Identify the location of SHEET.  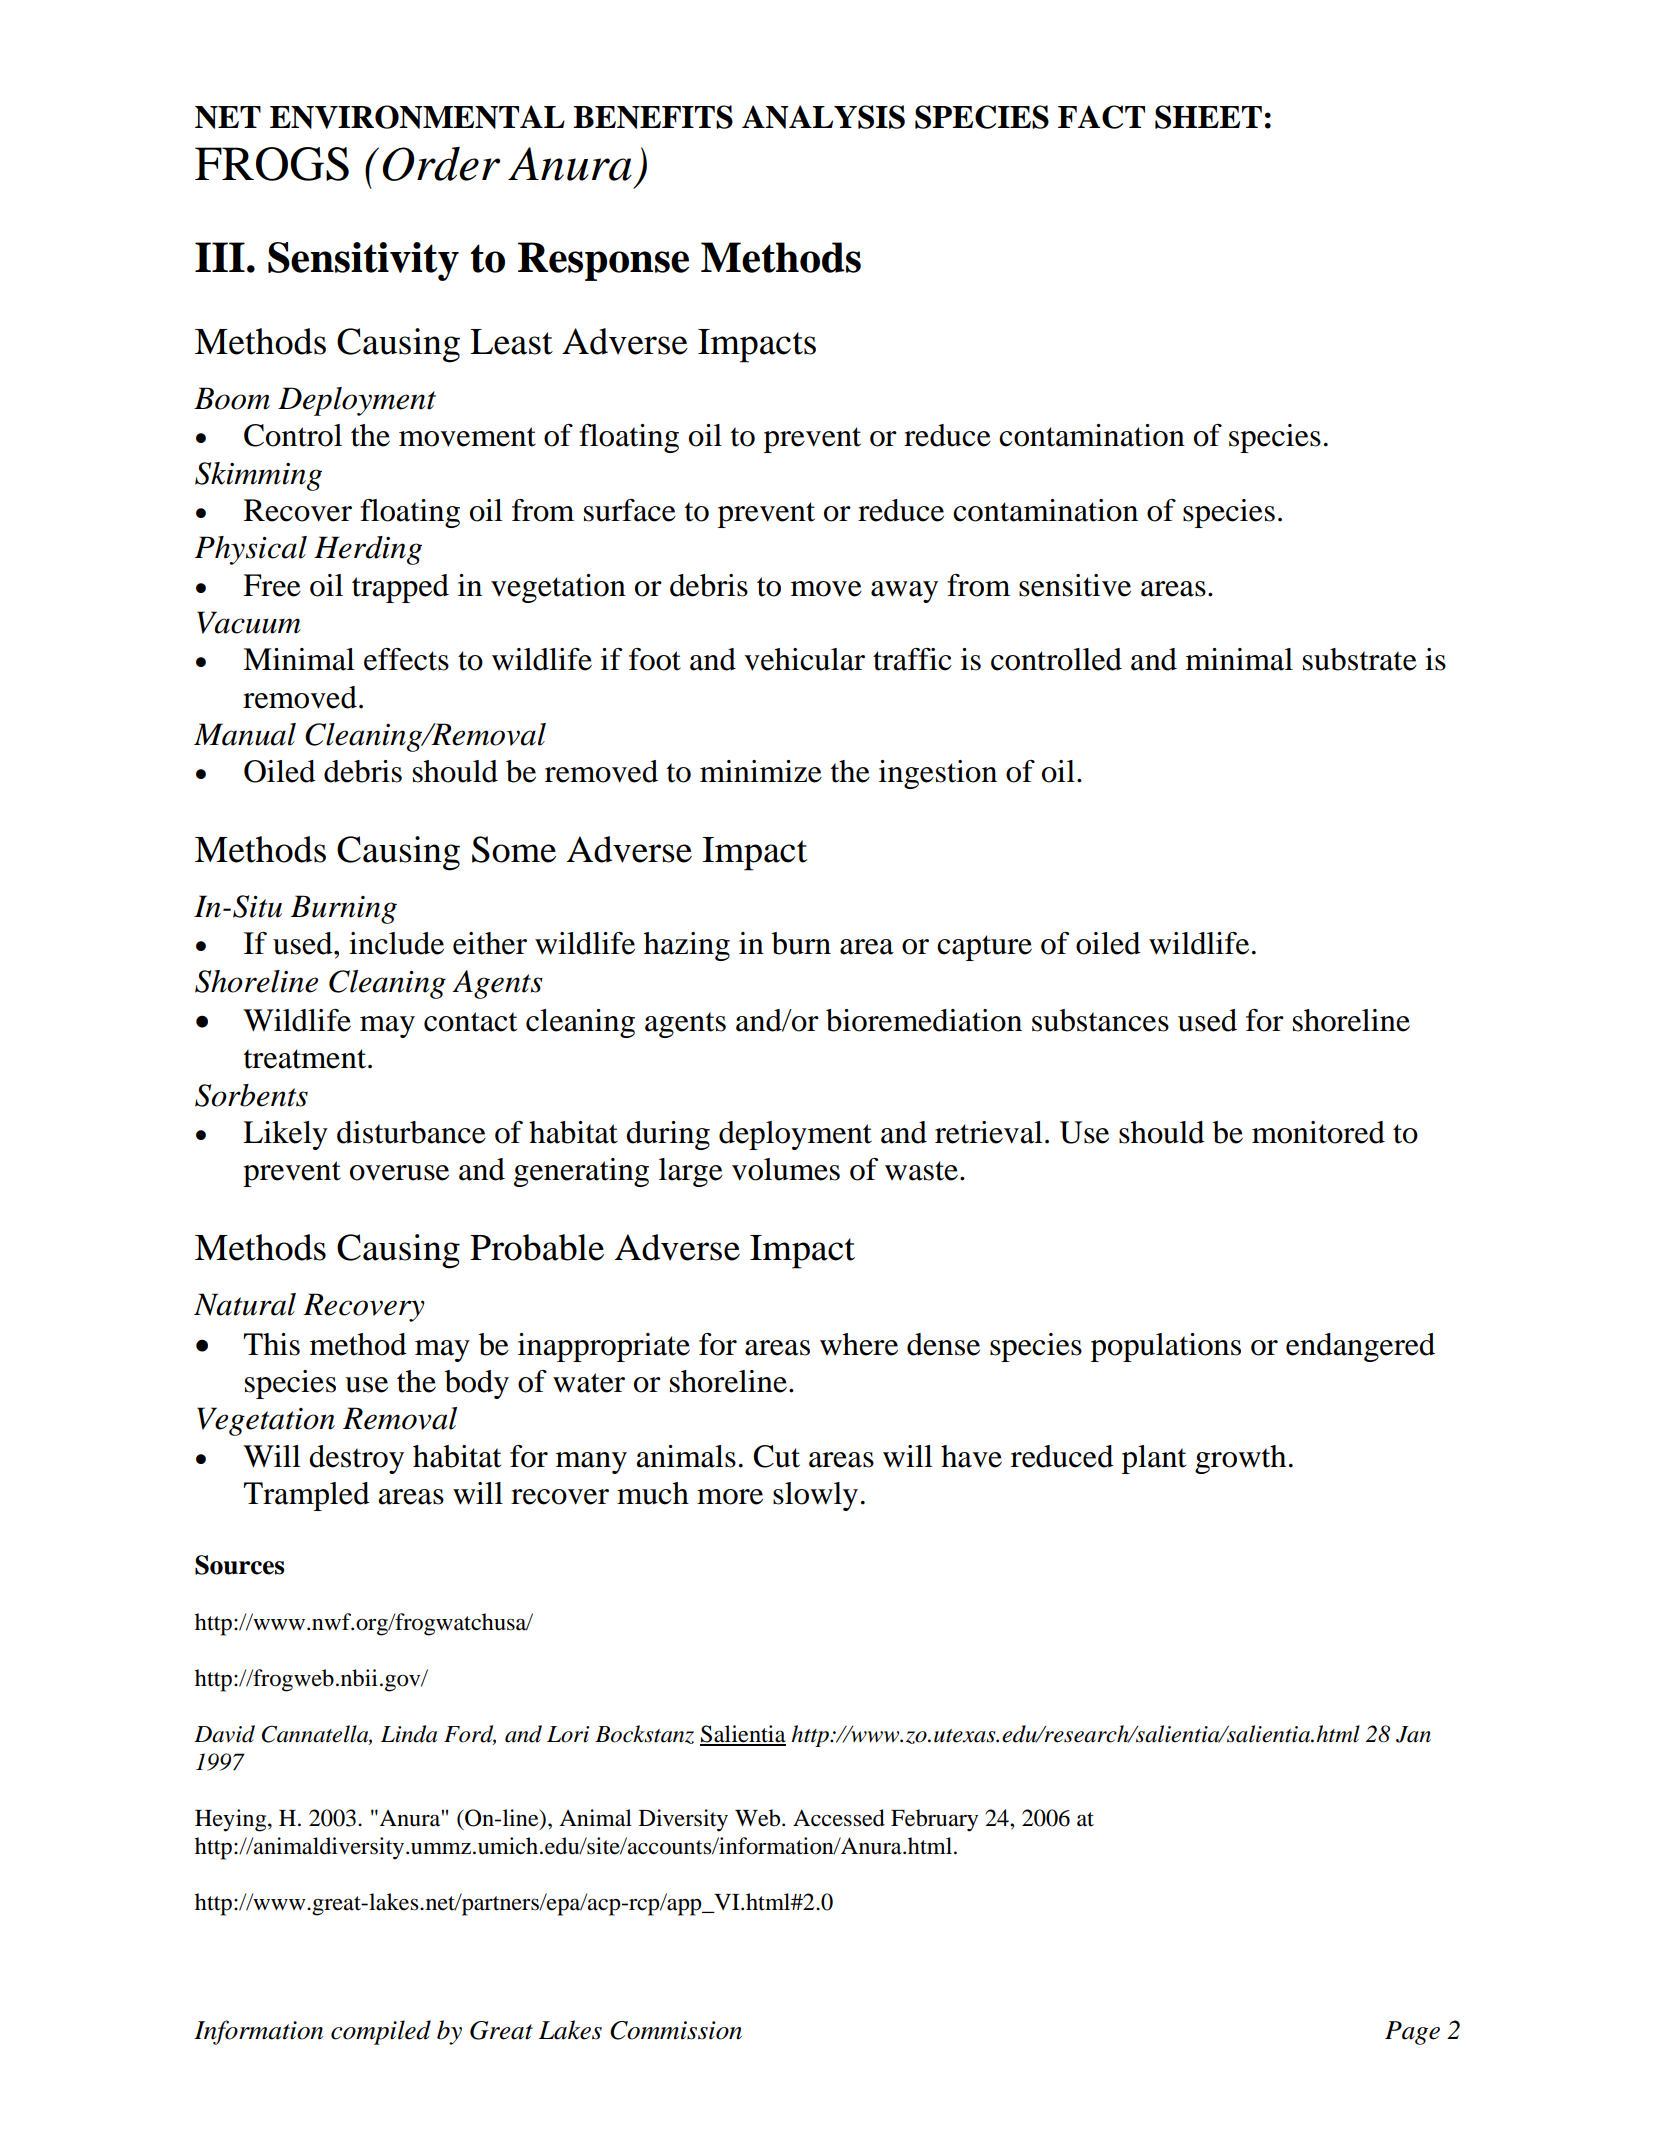
(1208, 117).
